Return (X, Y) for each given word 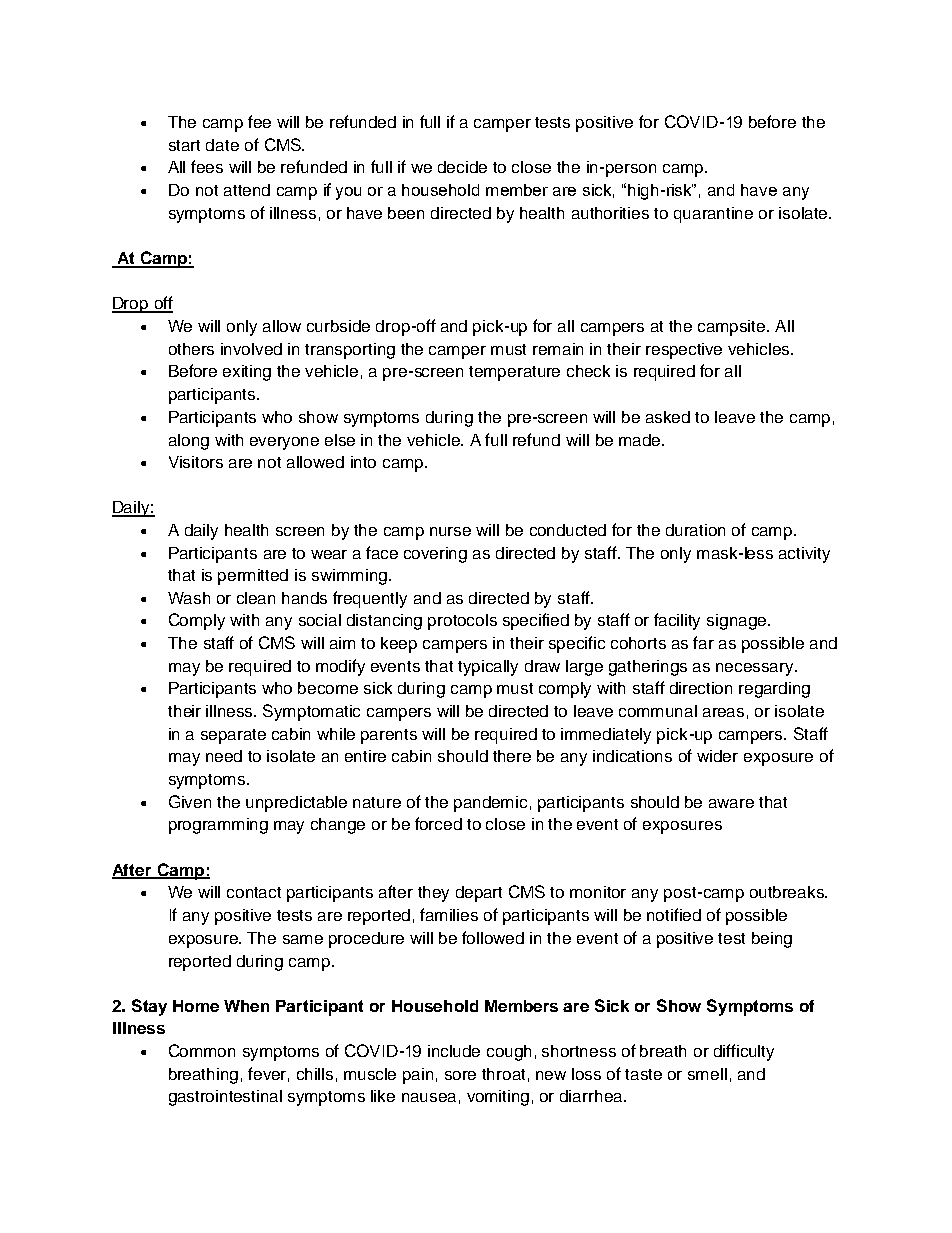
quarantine (713, 215)
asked (668, 417)
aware (731, 803)
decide (462, 167)
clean (256, 598)
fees (207, 166)
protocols (462, 622)
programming (218, 826)
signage (736, 622)
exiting (247, 373)
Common (202, 1050)
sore (460, 1075)
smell (707, 1074)
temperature (514, 373)
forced (438, 823)
